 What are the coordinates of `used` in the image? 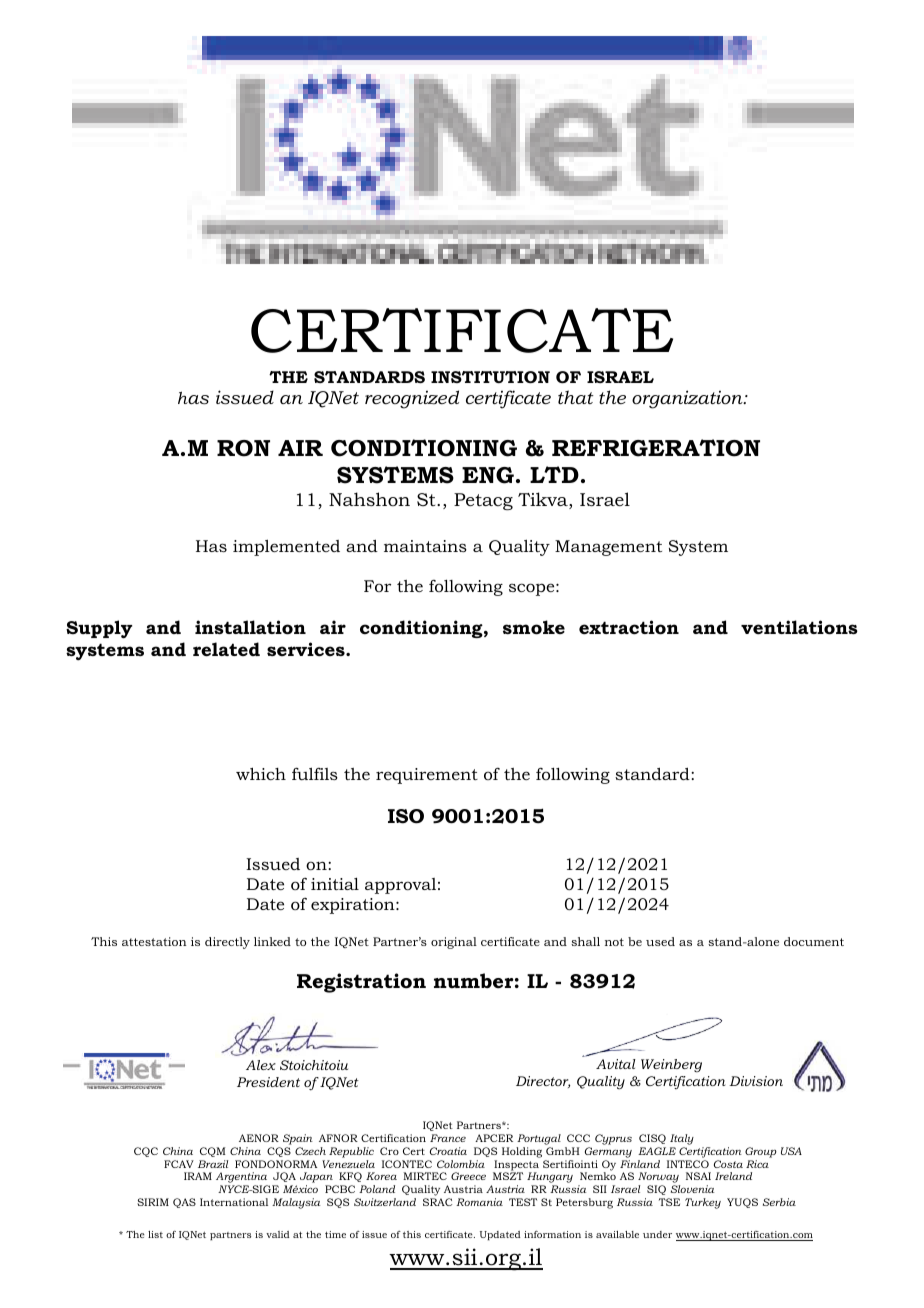 It's located at (660, 941).
